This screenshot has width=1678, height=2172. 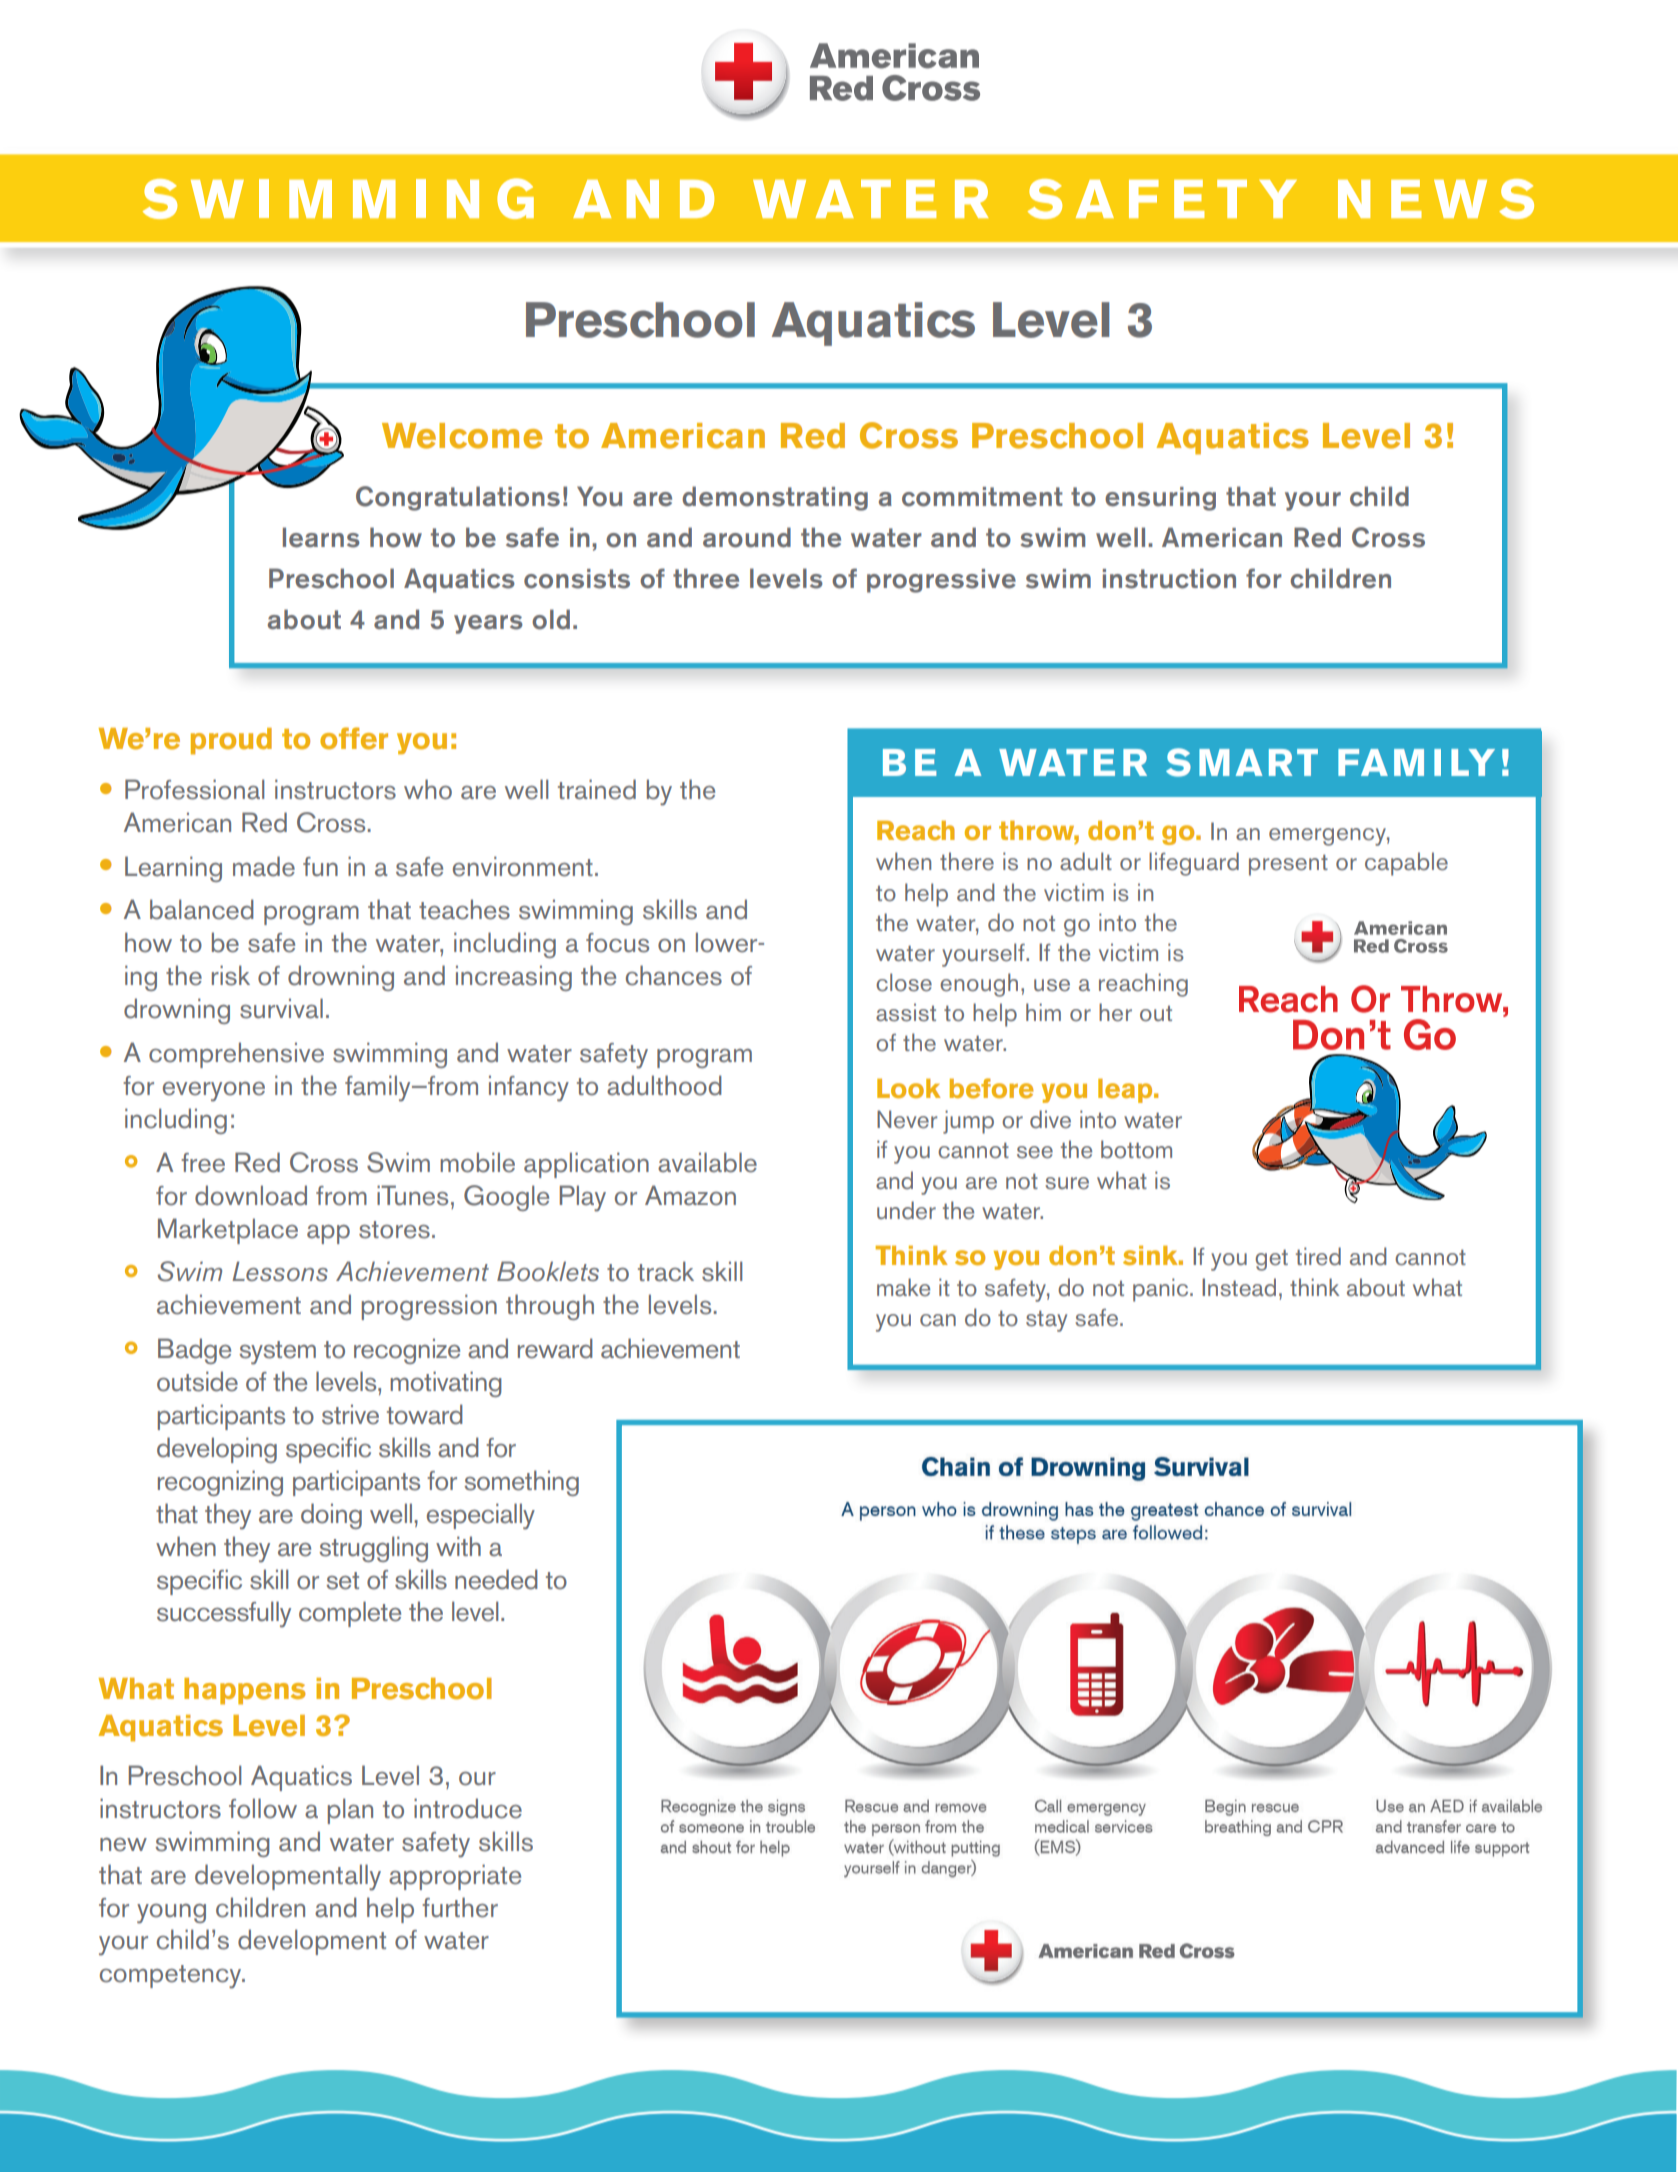 I want to click on something, so click(x=521, y=1483).
